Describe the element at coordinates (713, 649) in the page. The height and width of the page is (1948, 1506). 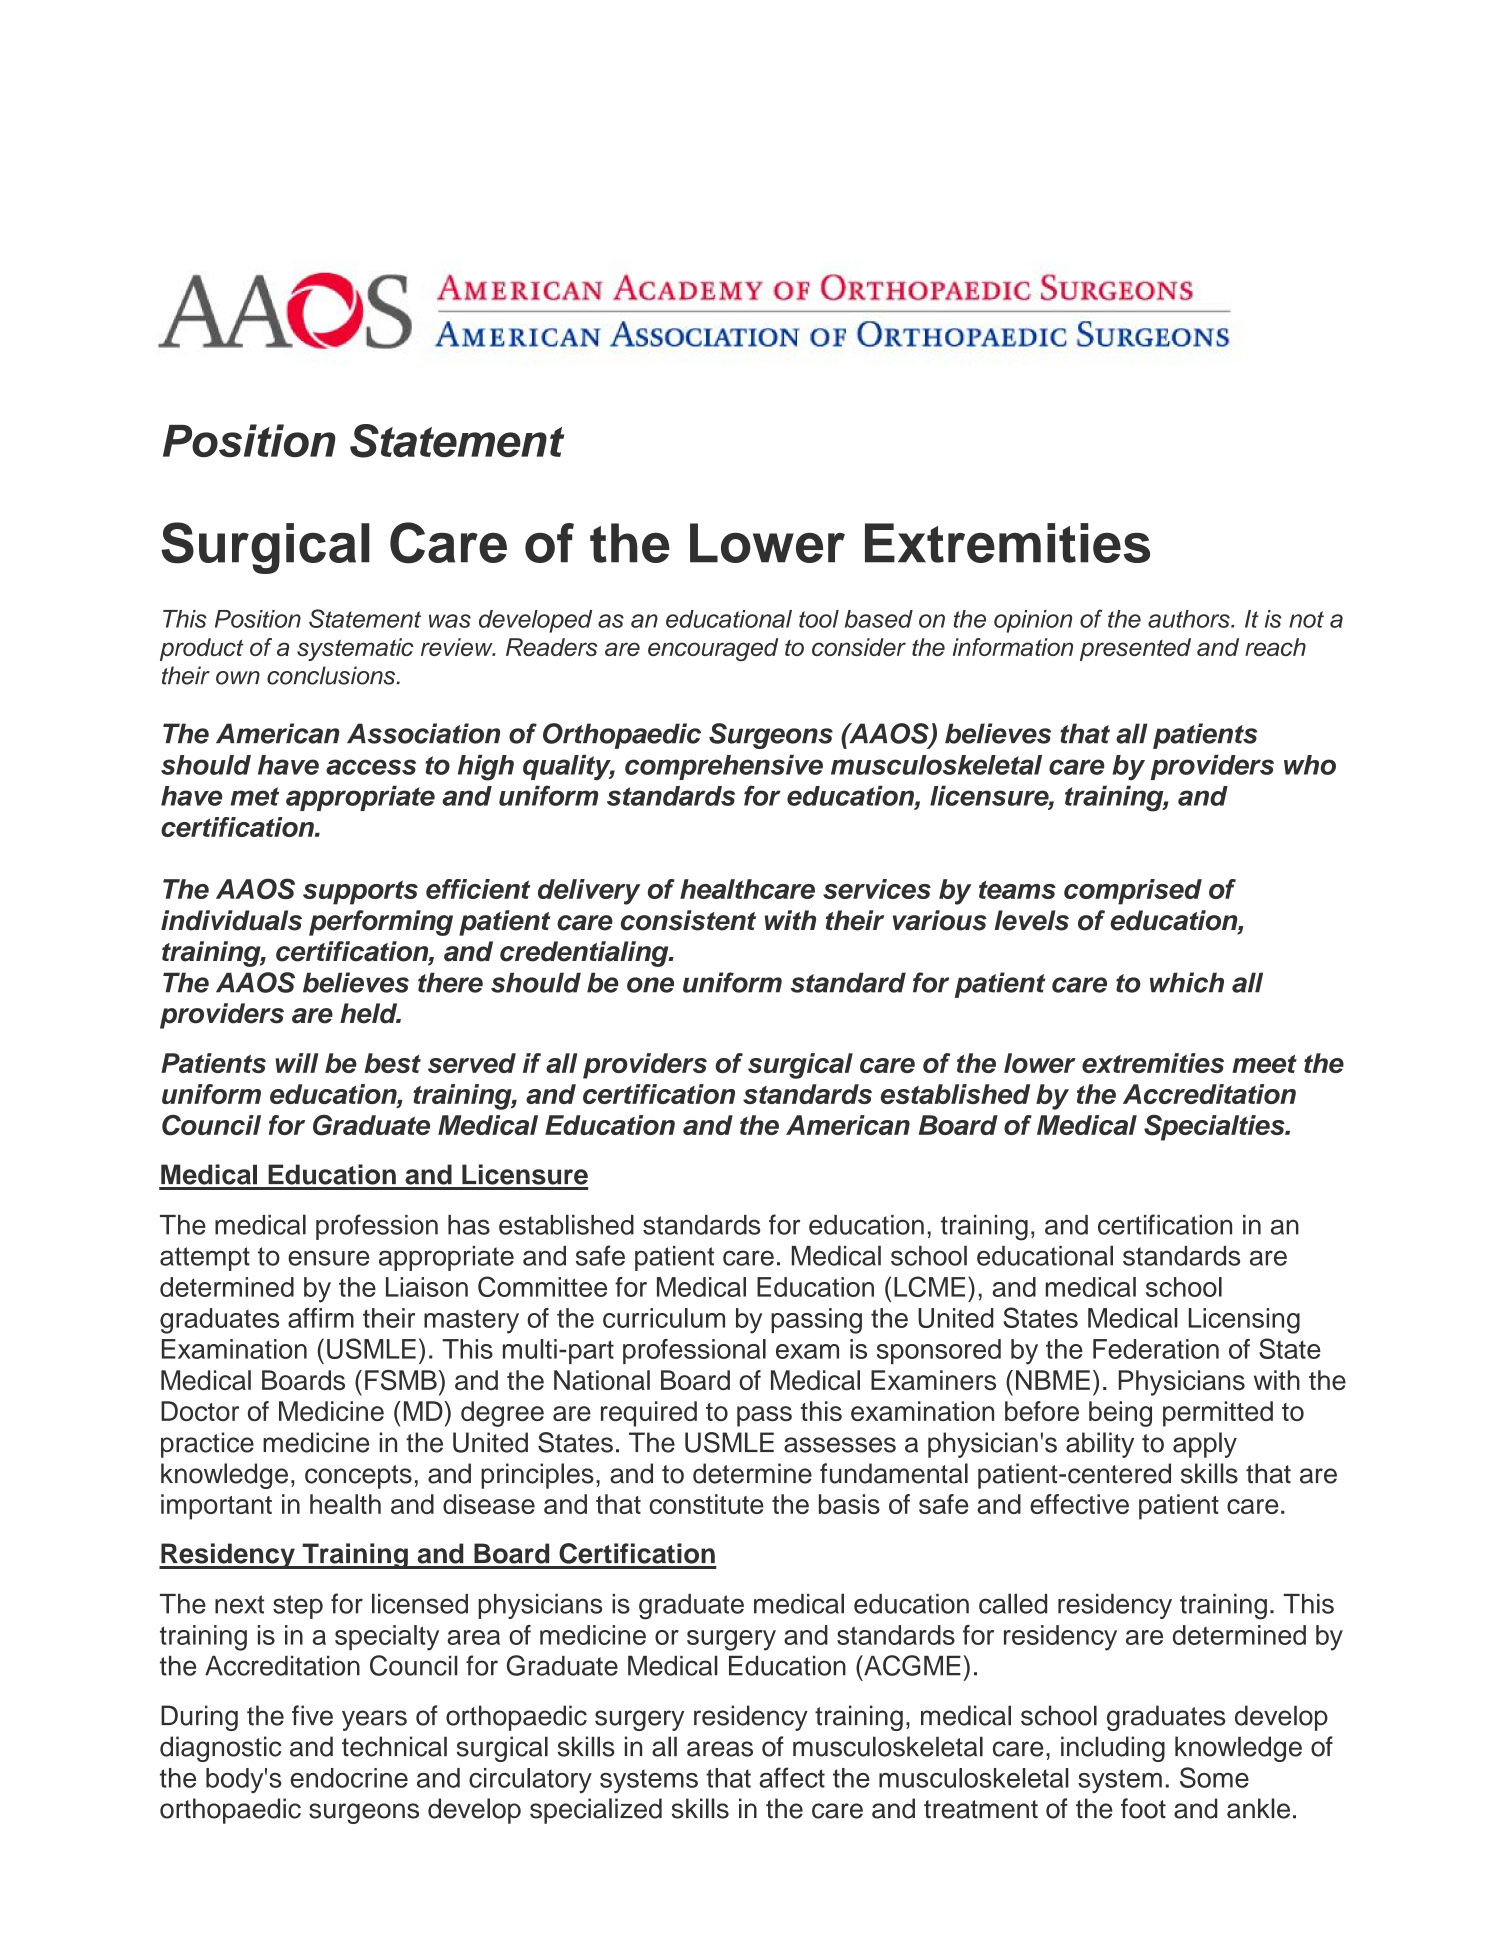
I see `encouraged` at that location.
